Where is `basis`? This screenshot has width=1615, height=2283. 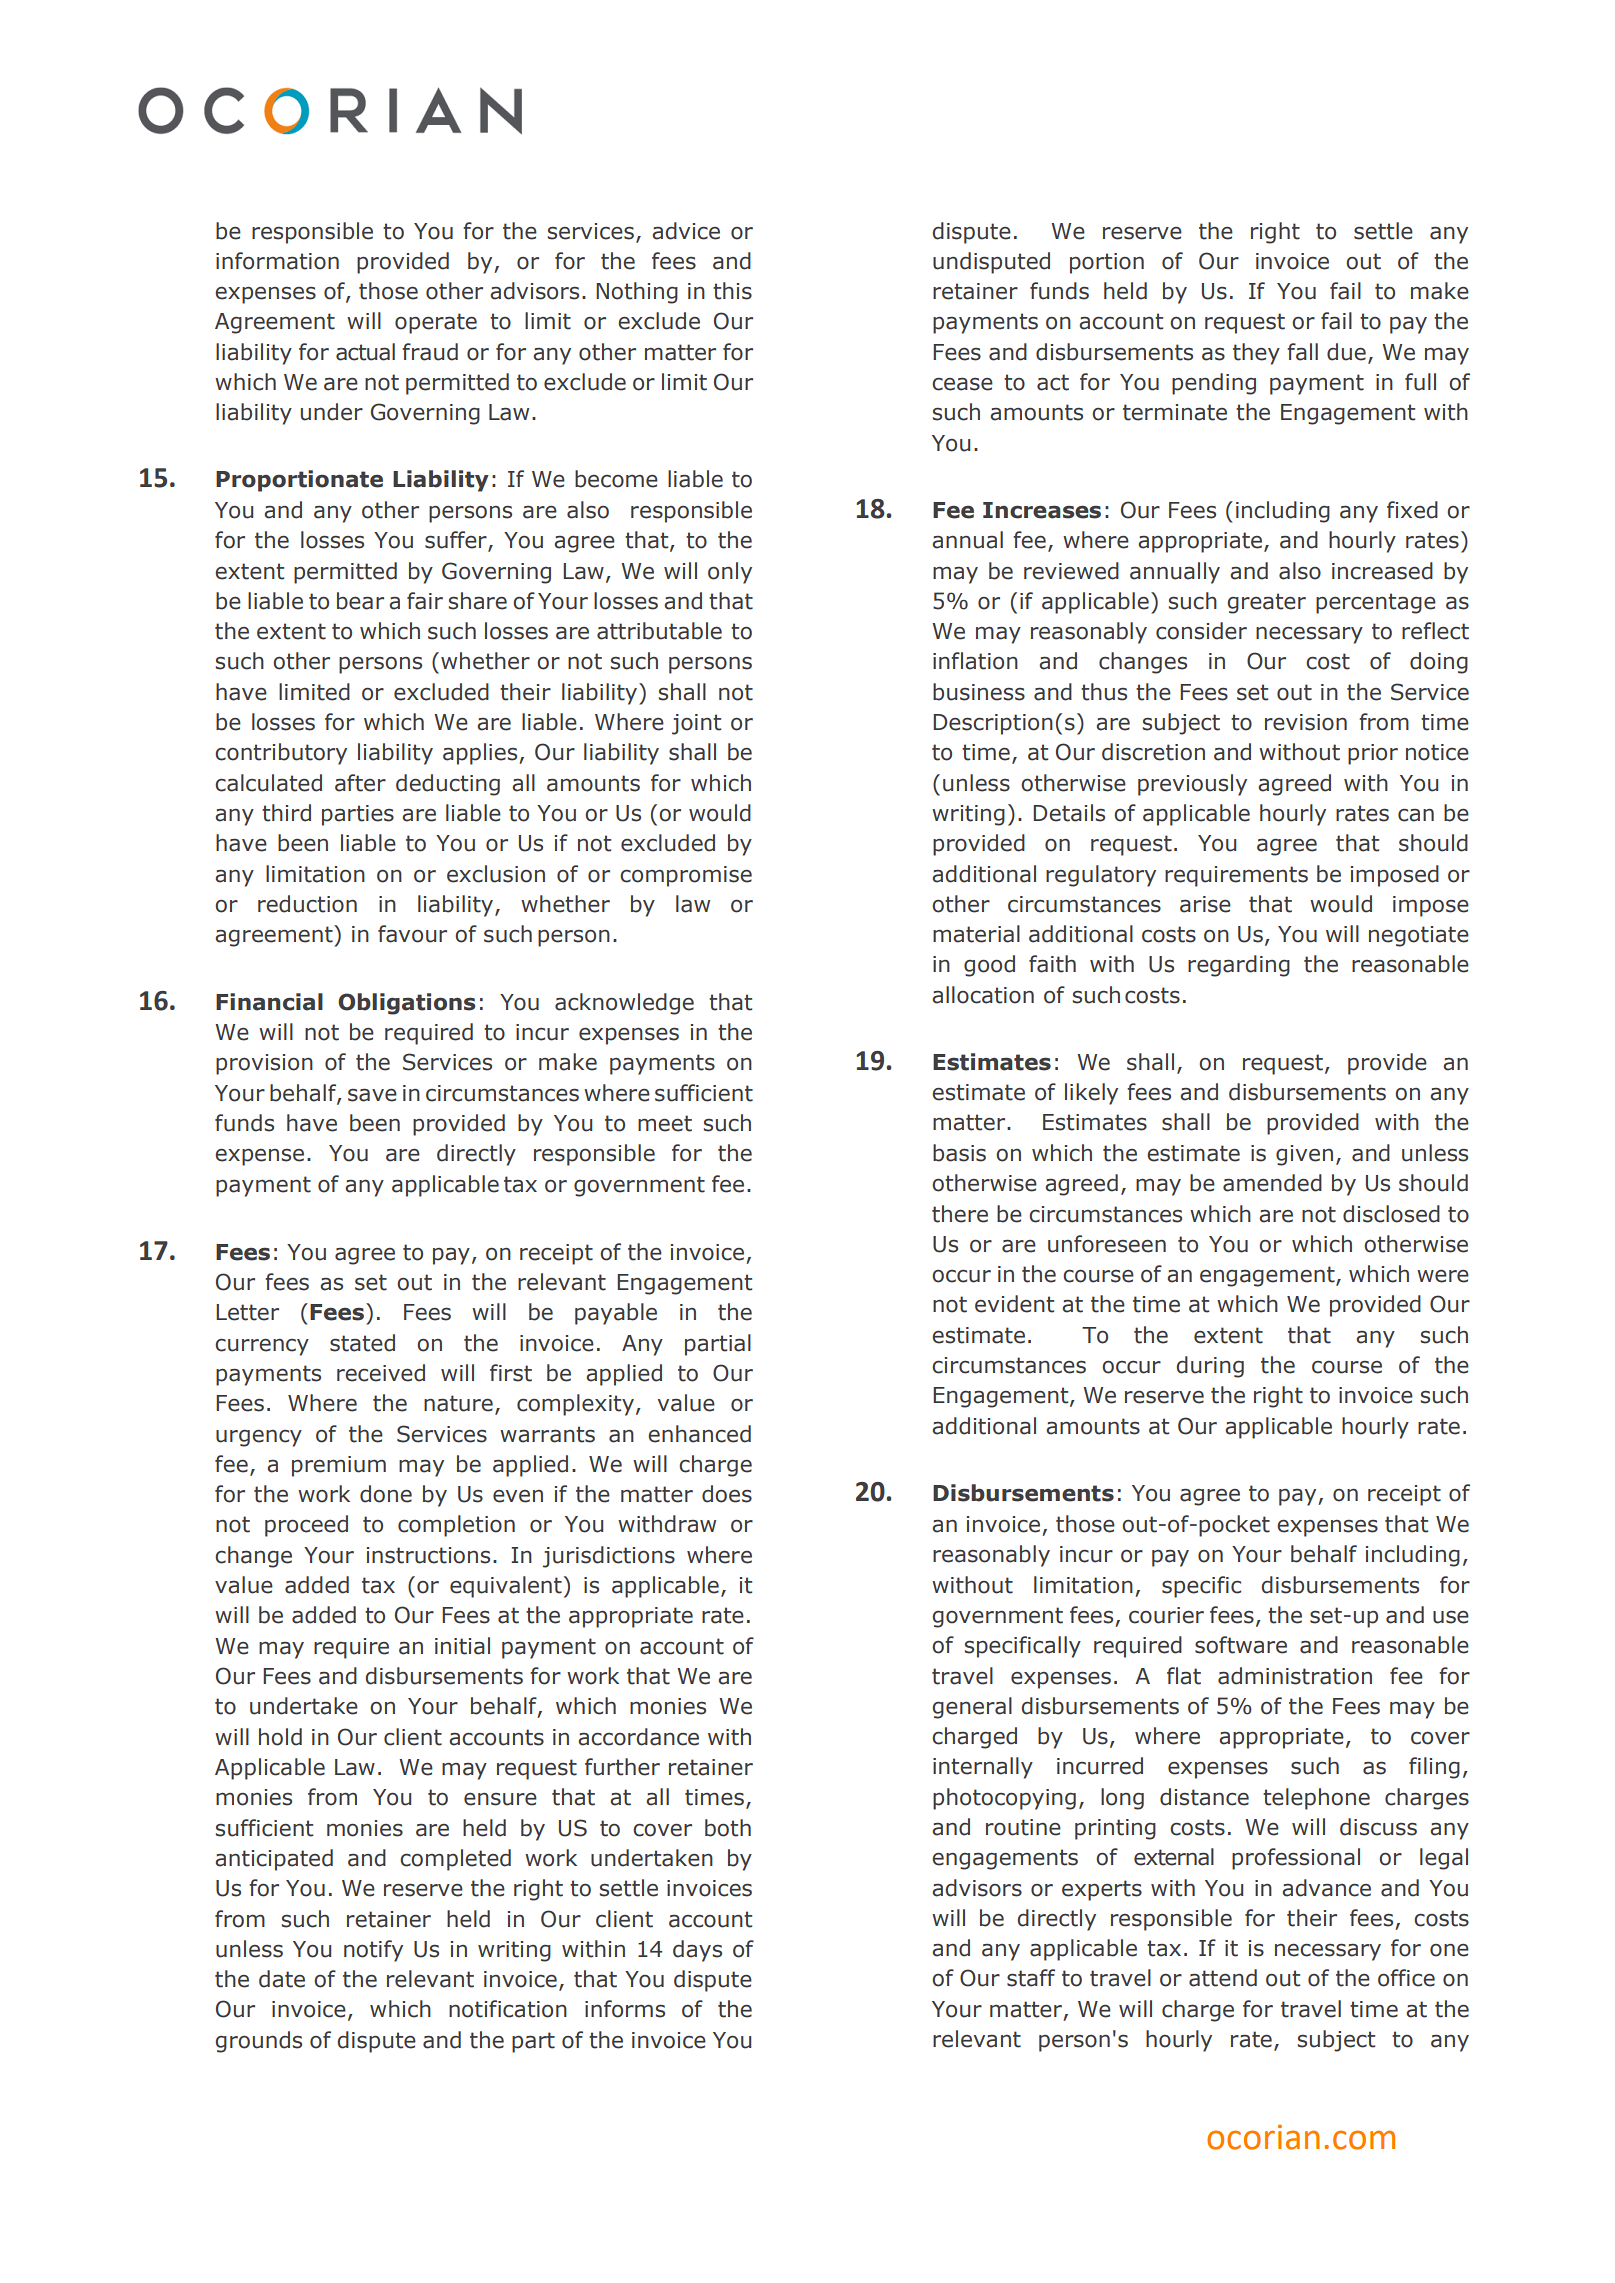 basis is located at coordinates (959, 1153).
